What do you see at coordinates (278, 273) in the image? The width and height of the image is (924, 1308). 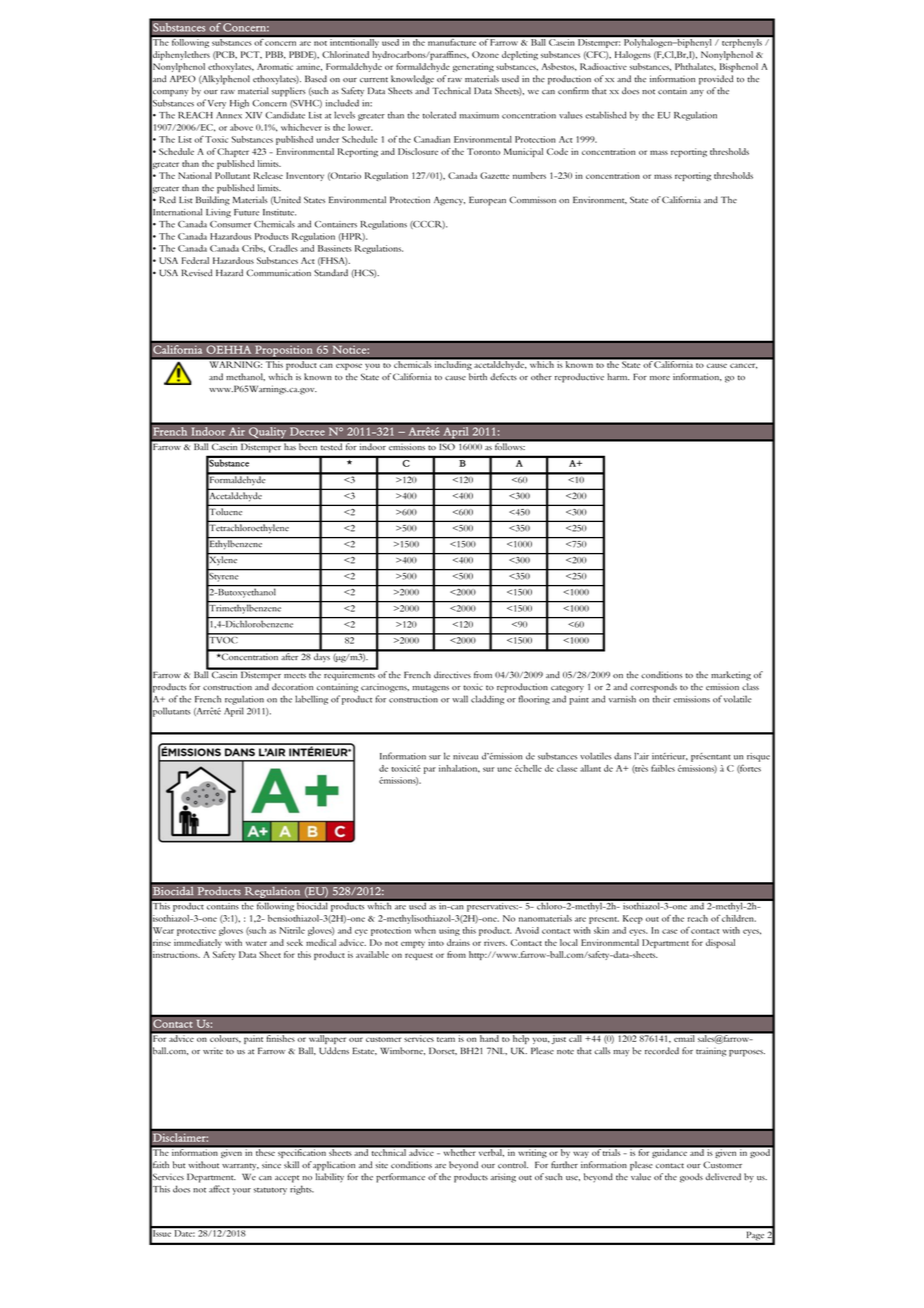 I see `Communication` at bounding box center [278, 273].
